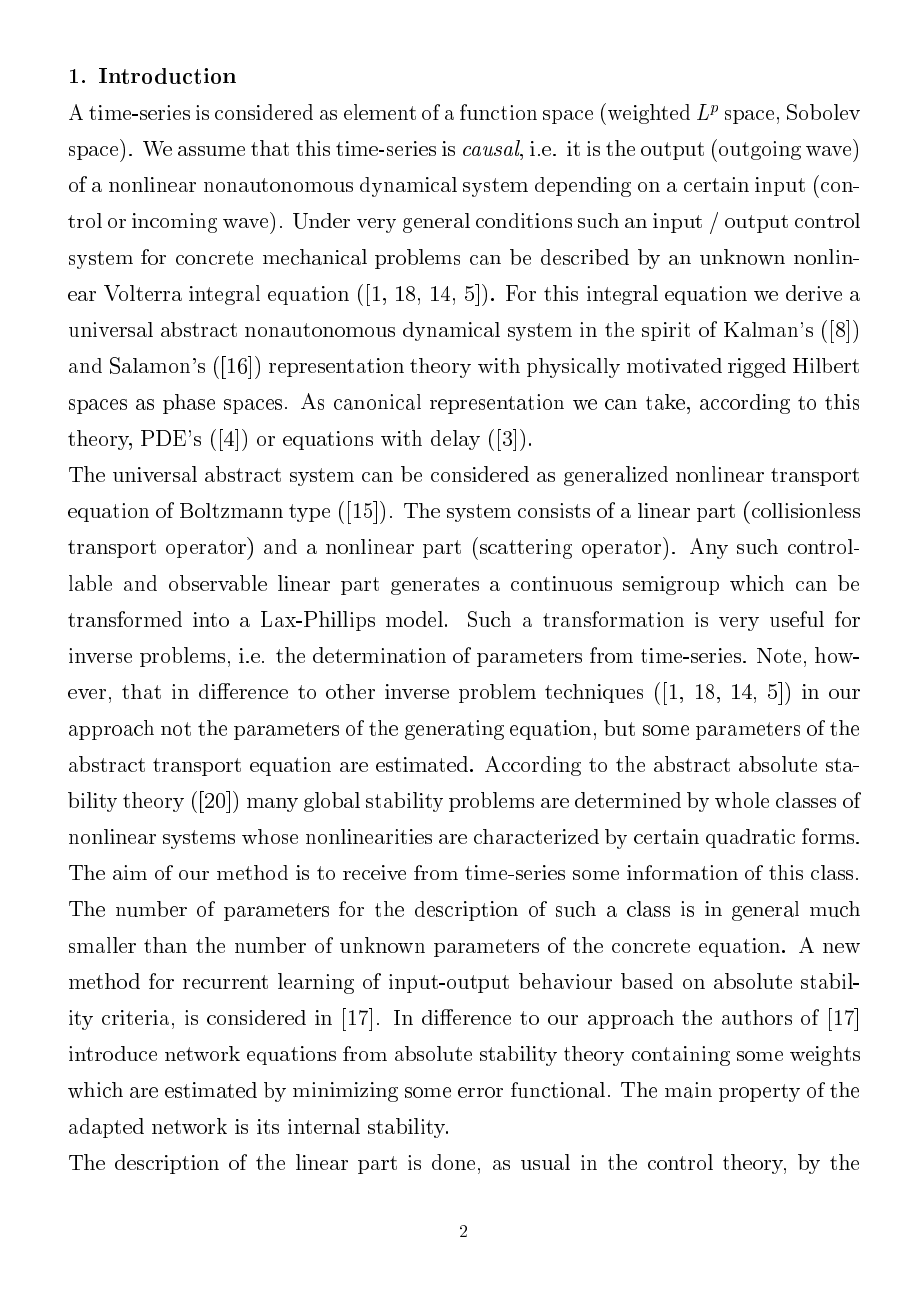  Describe the element at coordinates (211, 151) in the screenshot. I see `assume` at that location.
